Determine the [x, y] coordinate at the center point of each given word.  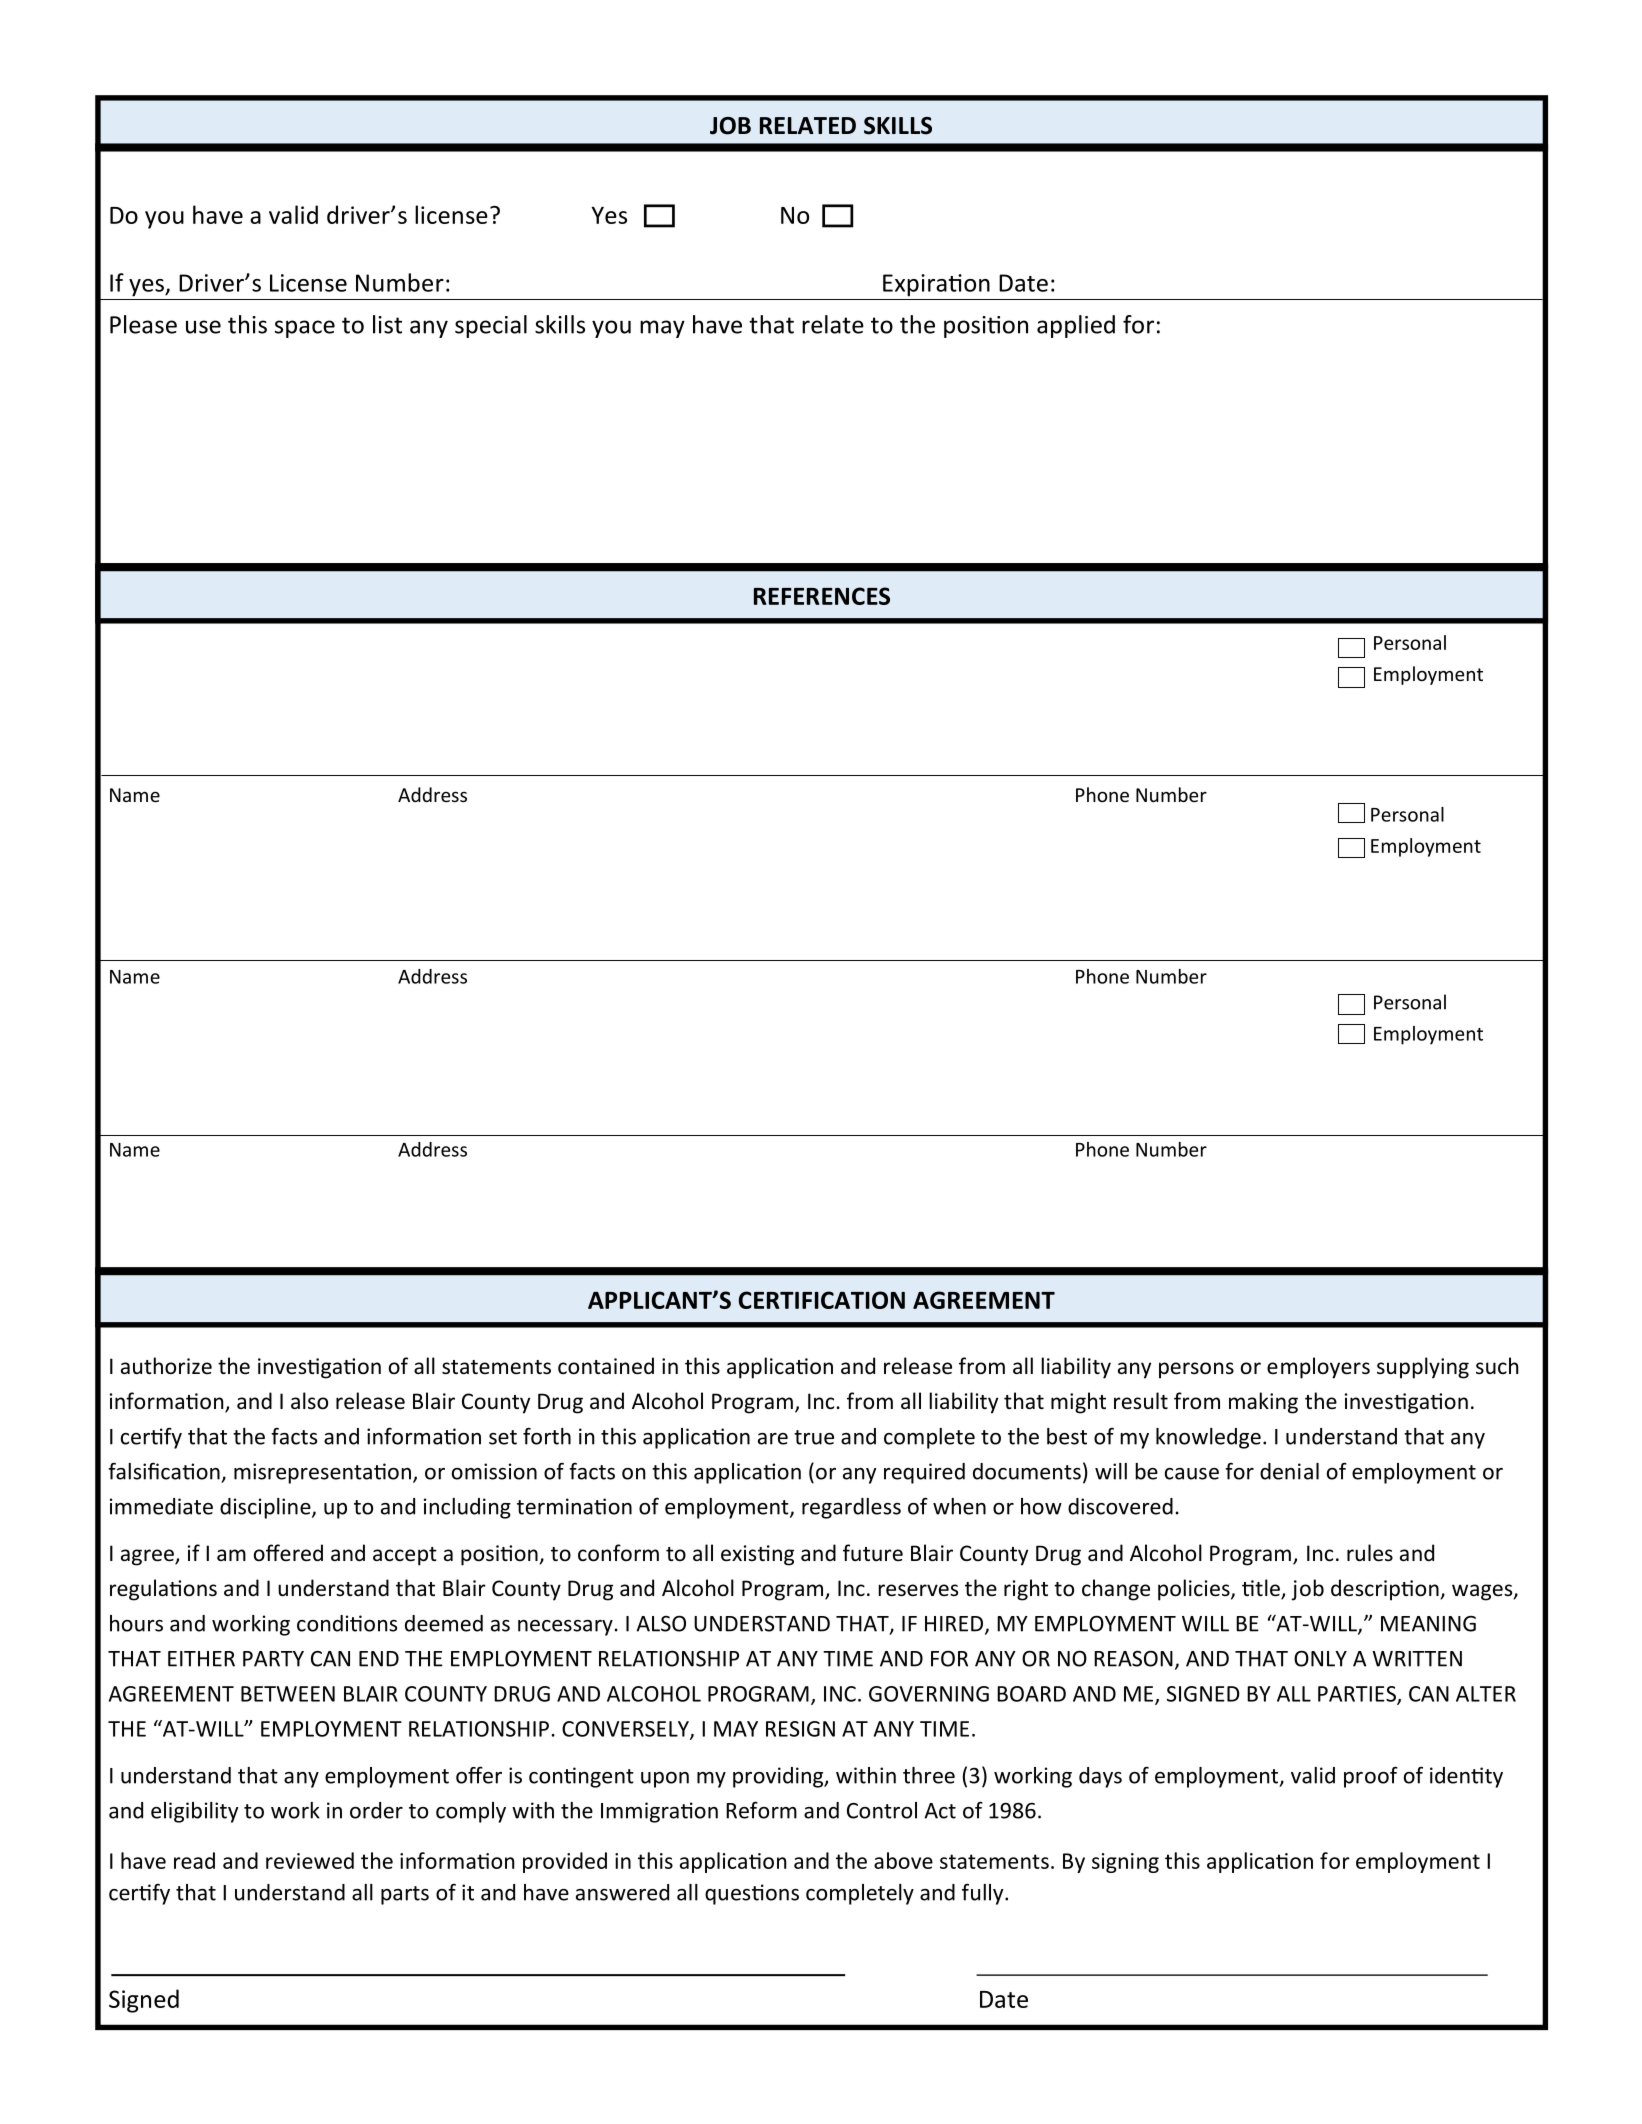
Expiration [936, 285]
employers [1318, 1368]
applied [1076, 326]
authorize [166, 1366]
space [305, 329]
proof [1371, 1777]
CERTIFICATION [822, 1300]
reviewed [310, 1860]
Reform [761, 1810]
